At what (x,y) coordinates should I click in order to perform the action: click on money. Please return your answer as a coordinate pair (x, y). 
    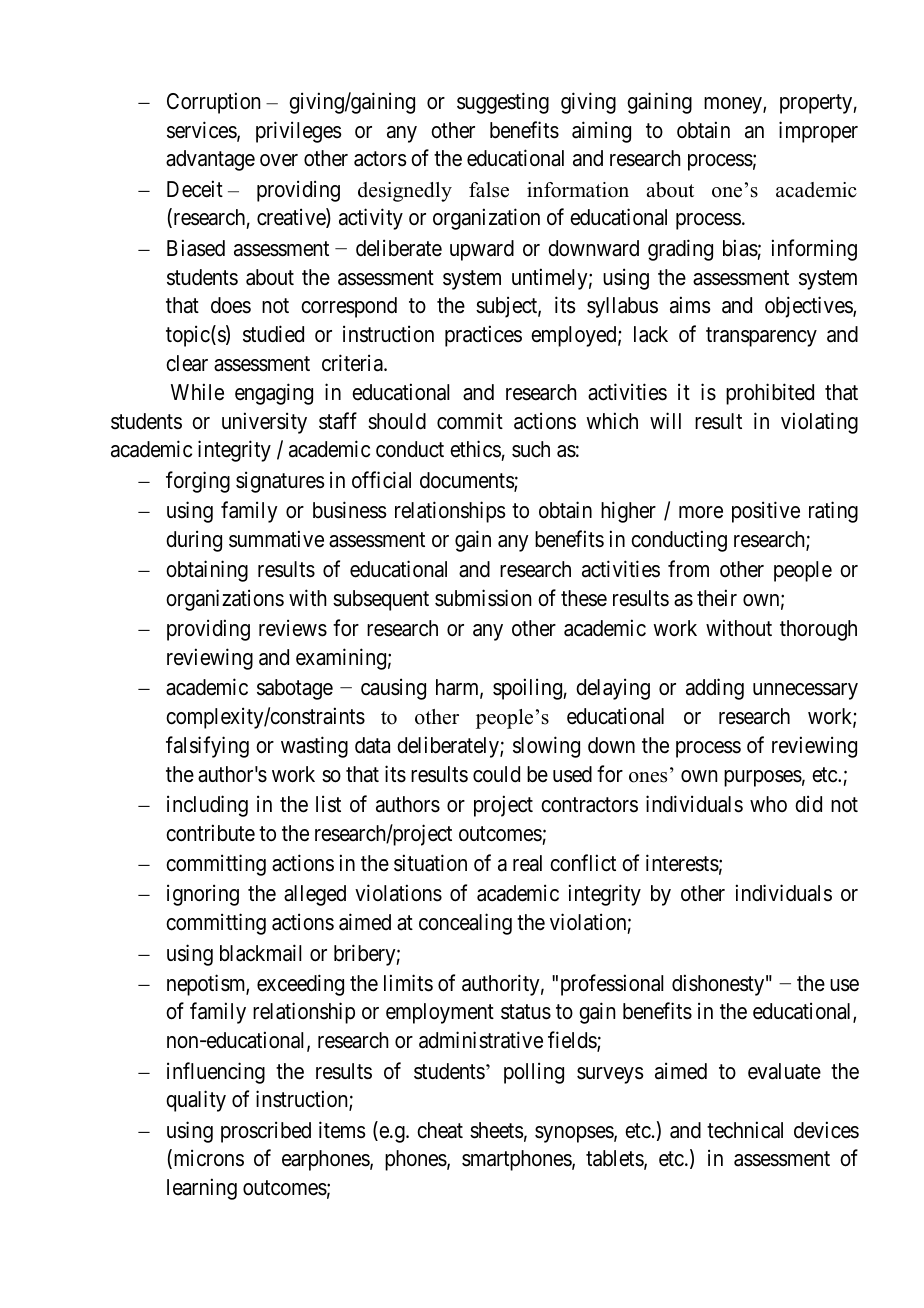
    Looking at the image, I should click on (734, 105).
